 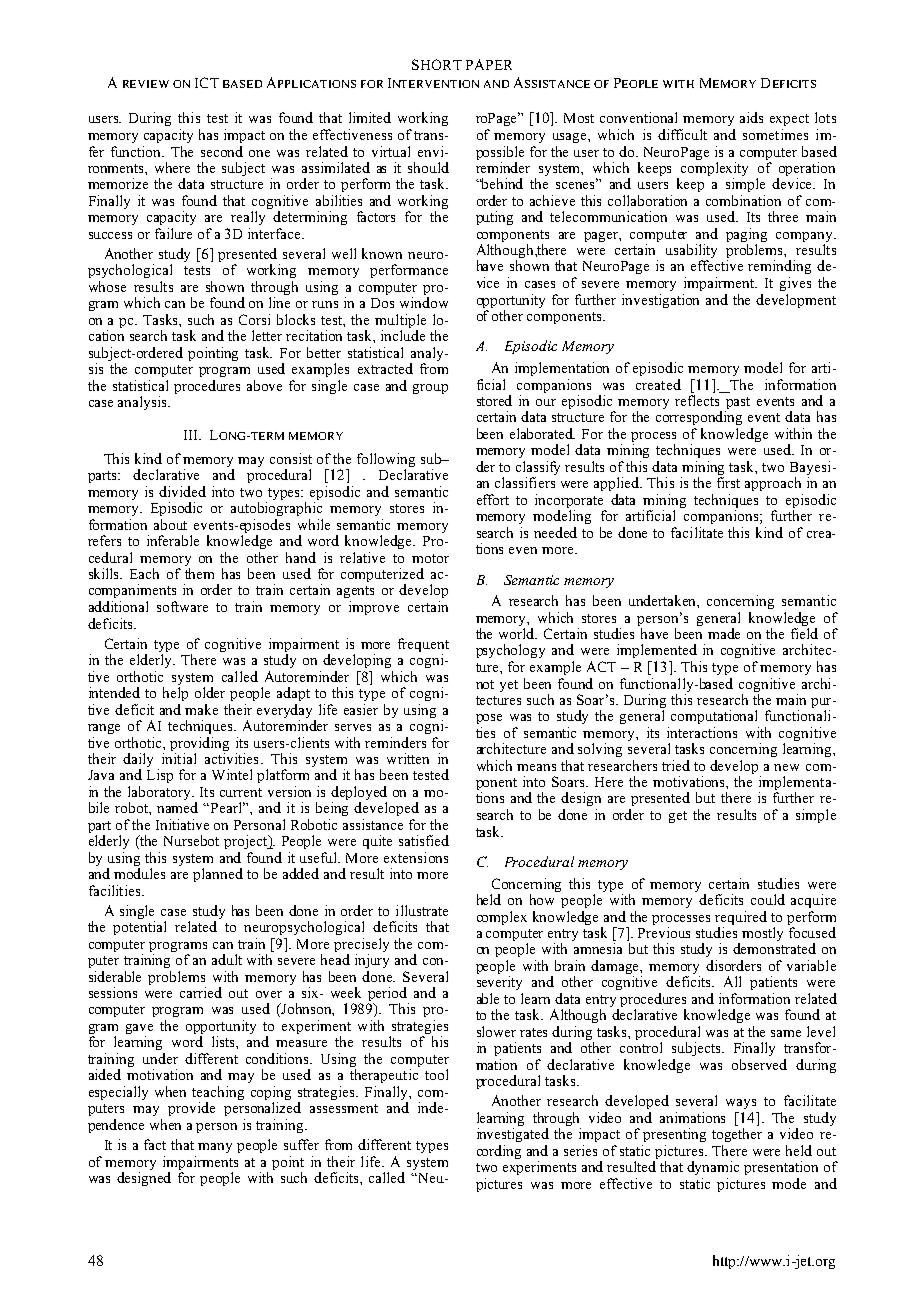 What do you see at coordinates (177, 807) in the document?
I see `named` at bounding box center [177, 807].
